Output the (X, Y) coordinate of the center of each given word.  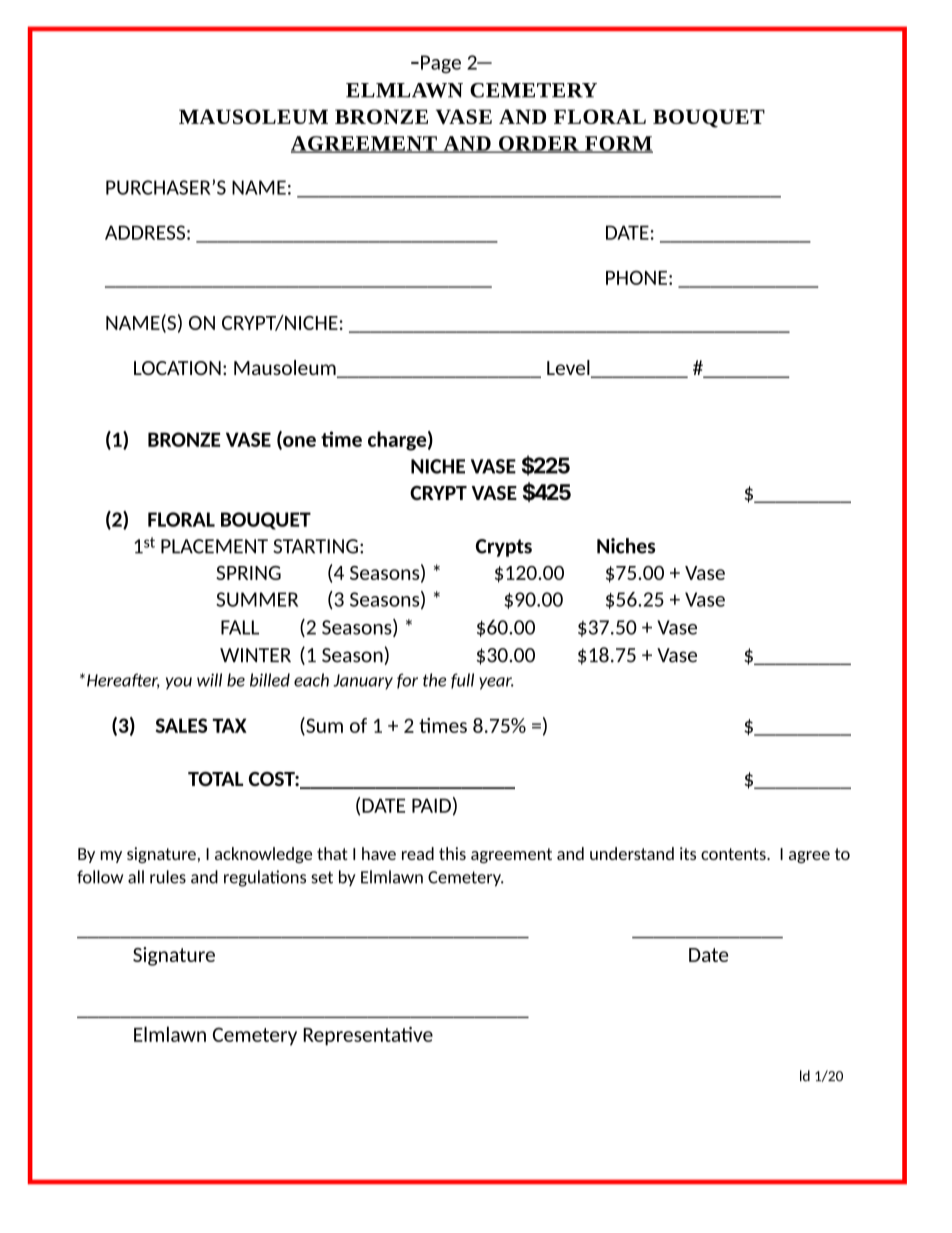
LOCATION (177, 368)
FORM (617, 144)
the (434, 680)
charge (397, 441)
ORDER (538, 144)
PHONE (636, 277)
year (496, 683)
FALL (240, 627)
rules (168, 877)
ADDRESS (145, 232)
